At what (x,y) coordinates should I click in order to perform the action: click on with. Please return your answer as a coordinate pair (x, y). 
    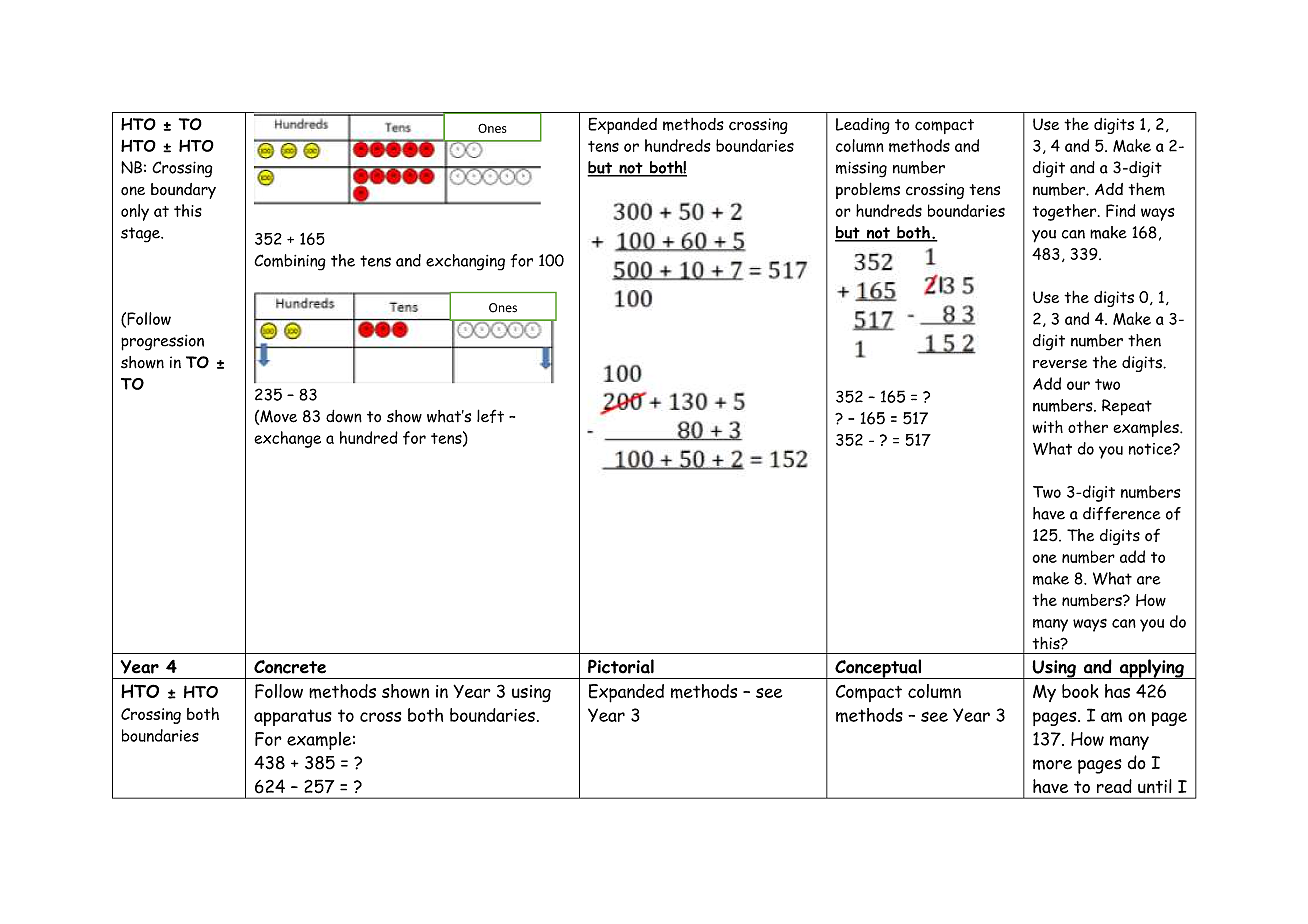
    Looking at the image, I should click on (1047, 426).
